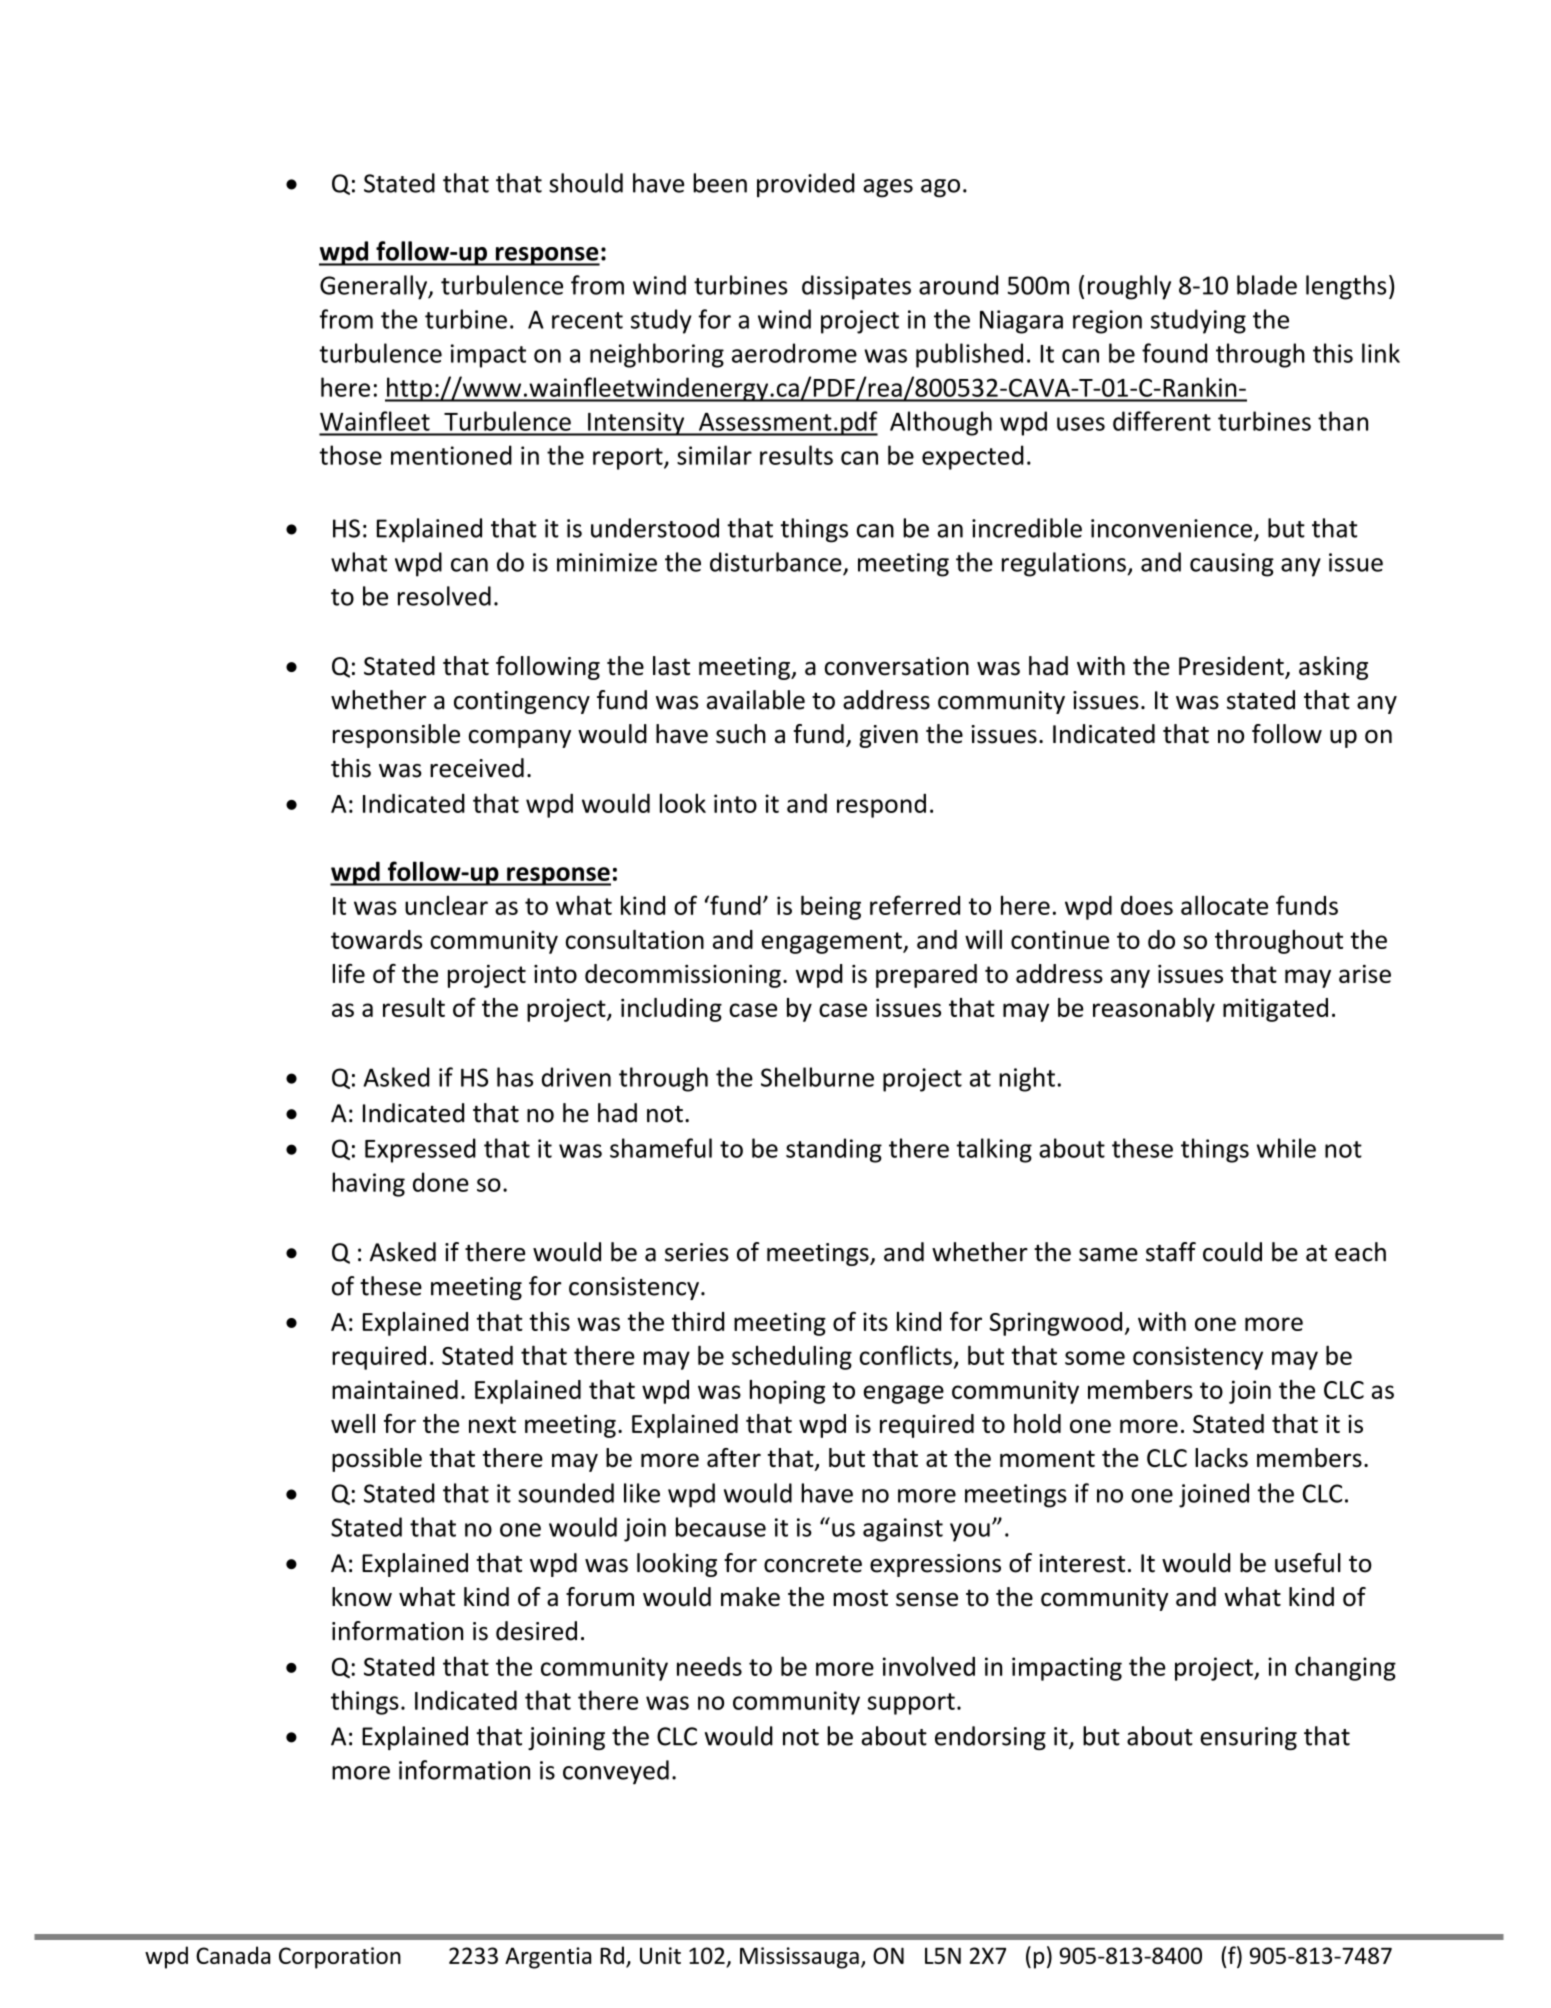  What do you see at coordinates (806, 185) in the screenshot?
I see `provided` at bounding box center [806, 185].
